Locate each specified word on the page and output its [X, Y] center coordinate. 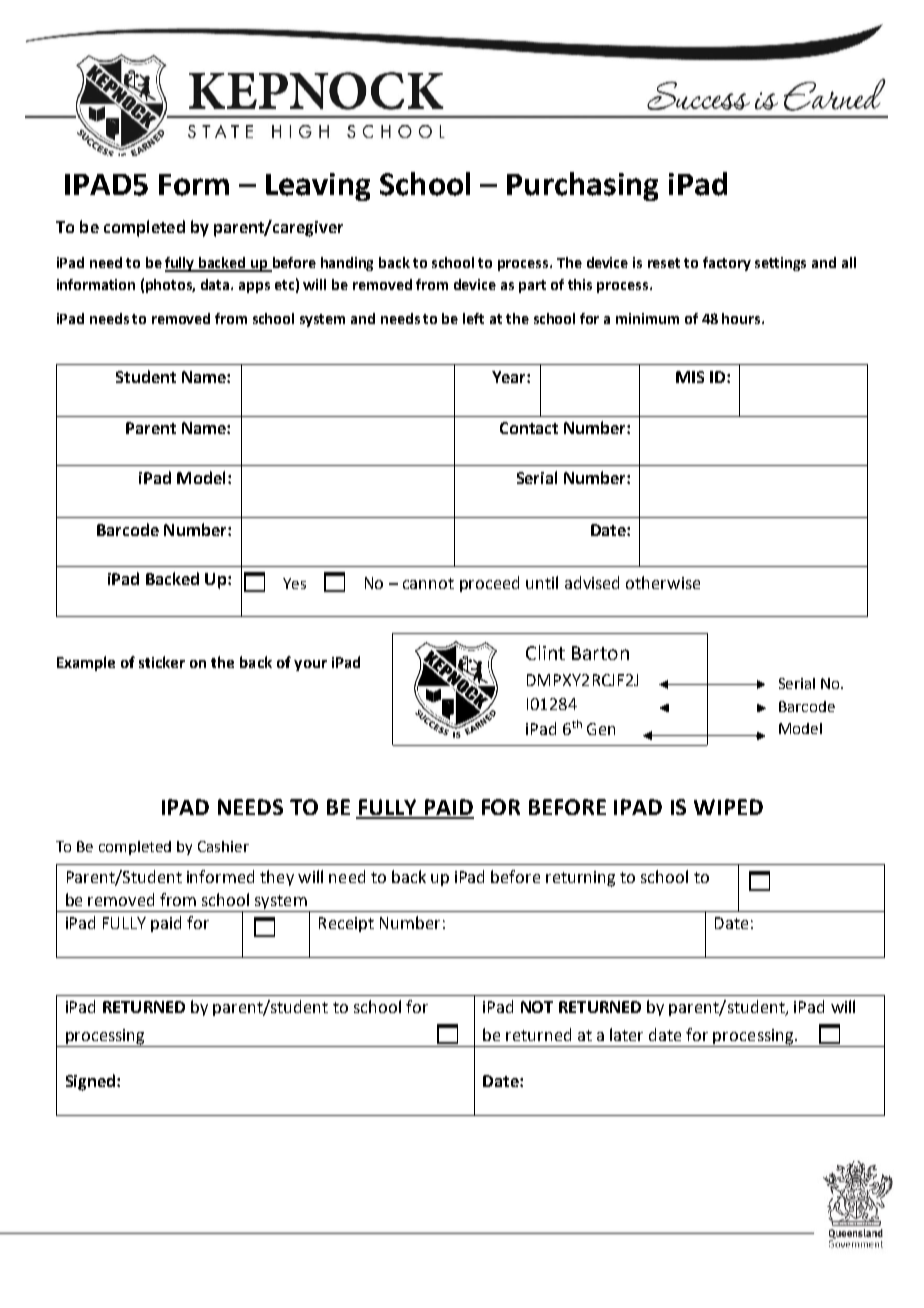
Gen [601, 729]
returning [580, 879]
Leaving [318, 187]
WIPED [728, 807]
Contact [529, 428]
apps [254, 287]
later [626, 1034]
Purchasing [582, 186]
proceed [489, 584]
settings [780, 264]
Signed [90, 1082]
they [277, 878]
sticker [162, 662]
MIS [690, 377]
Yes [294, 583]
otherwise [663, 582]
